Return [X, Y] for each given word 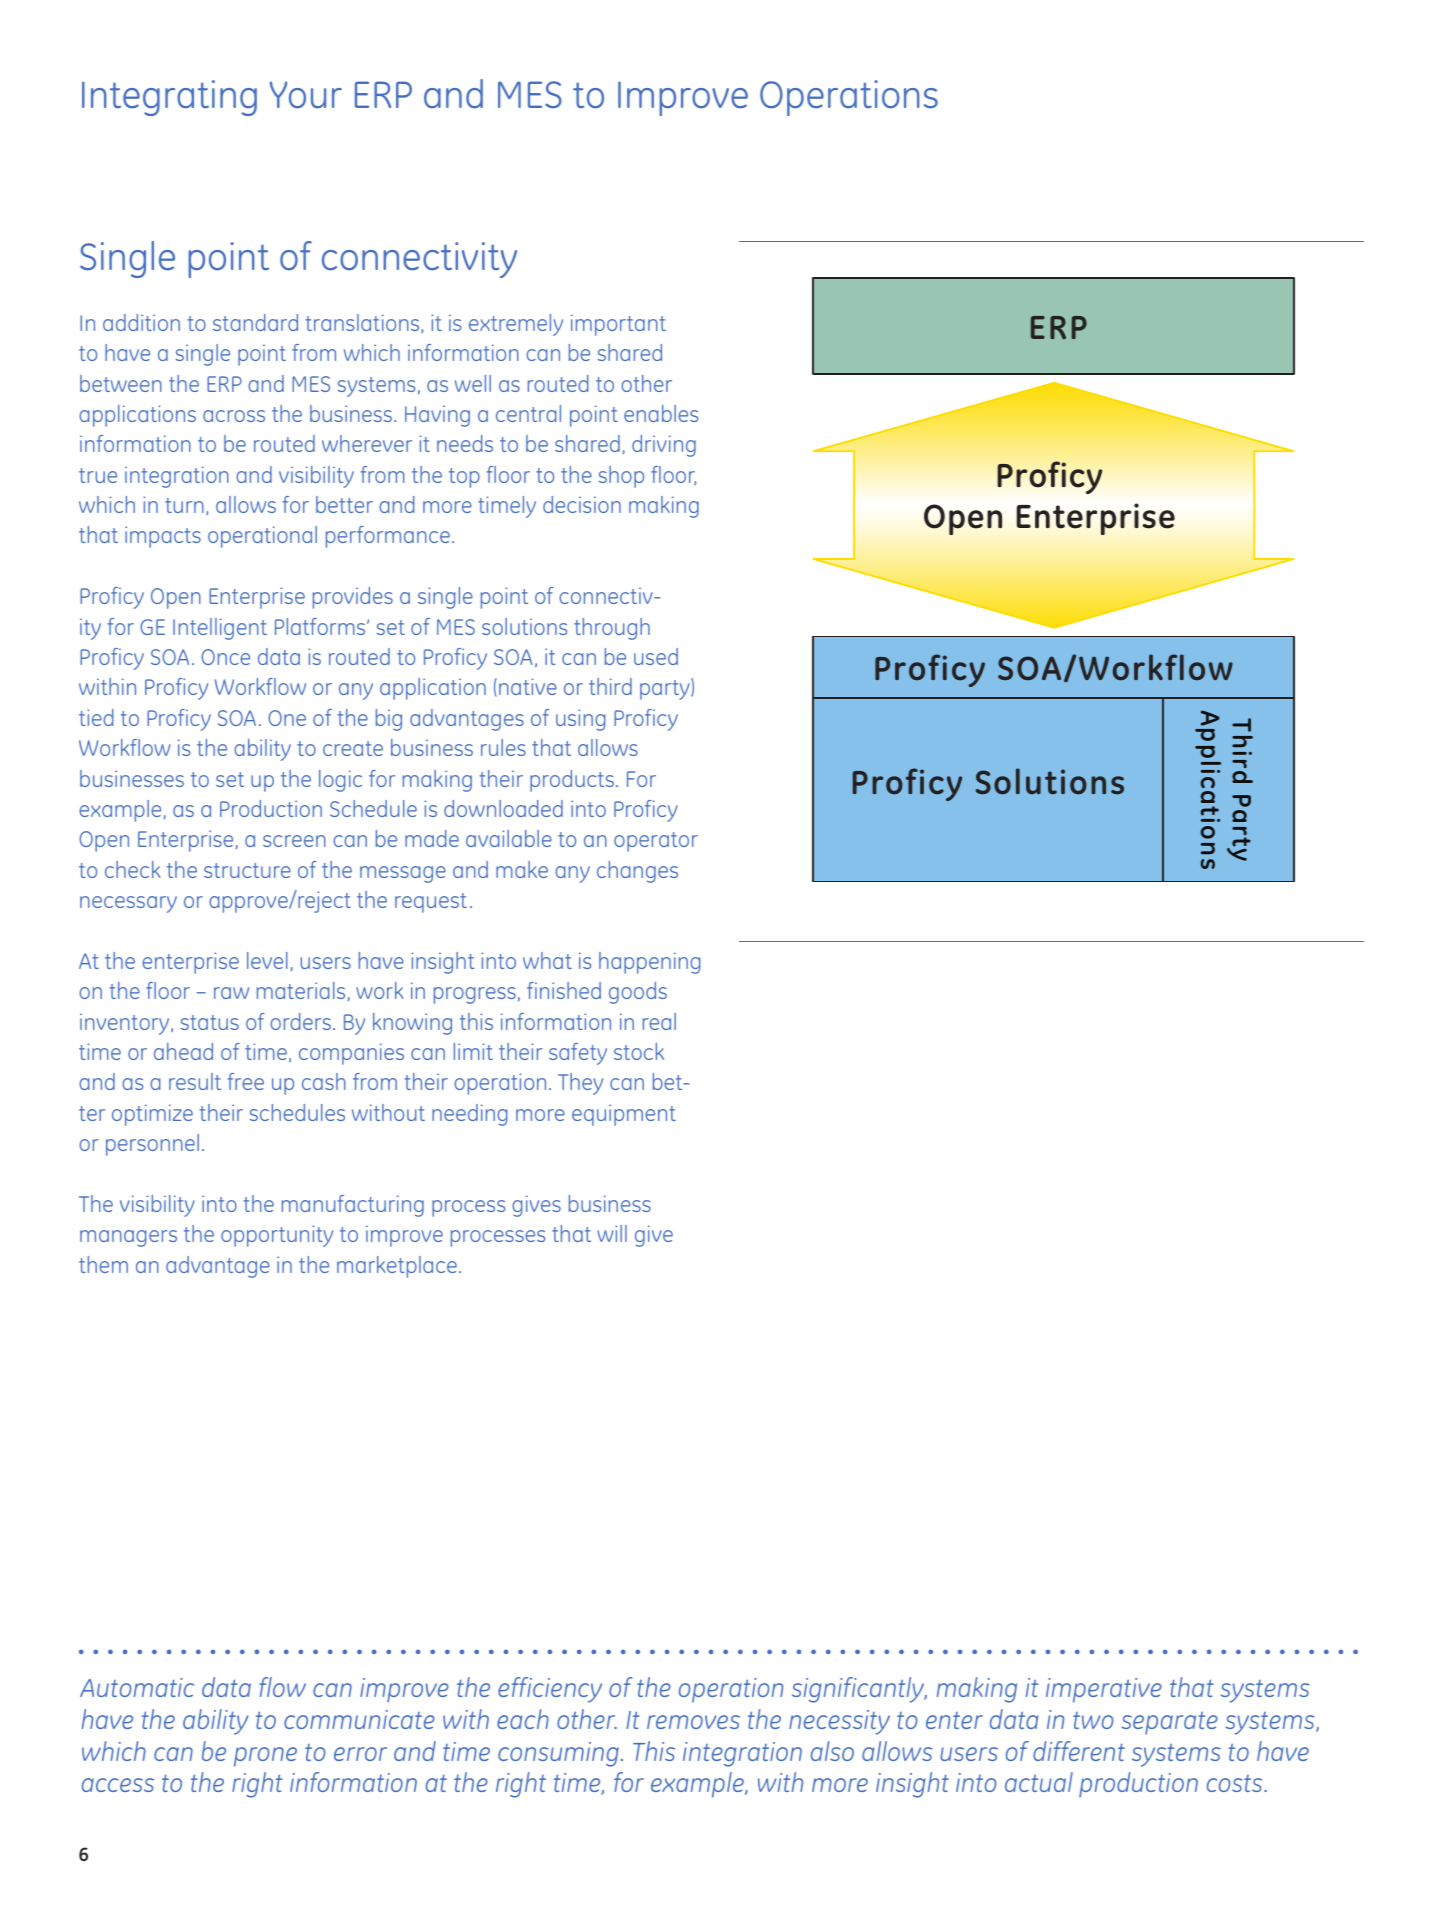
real [659, 1021]
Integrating [169, 98]
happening [649, 963]
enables [661, 413]
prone [265, 1757]
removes [693, 1722]
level [267, 960]
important [618, 325]
